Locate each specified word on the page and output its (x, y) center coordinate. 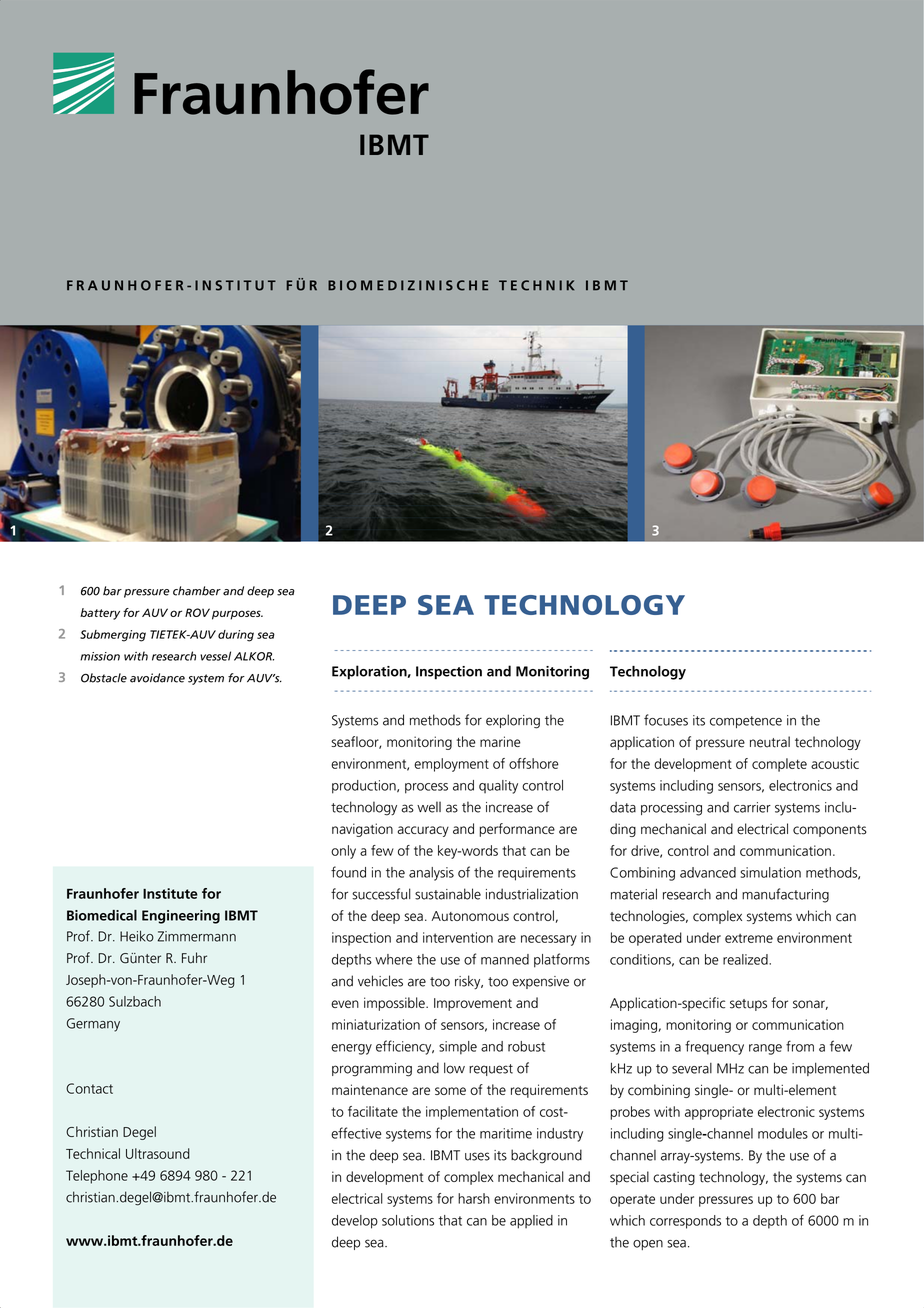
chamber (197, 591)
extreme (749, 938)
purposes (237, 615)
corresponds (685, 1222)
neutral (770, 742)
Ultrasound (158, 1153)
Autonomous (470, 916)
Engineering (181, 917)
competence (746, 722)
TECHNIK (536, 285)
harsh (474, 1198)
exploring (513, 721)
